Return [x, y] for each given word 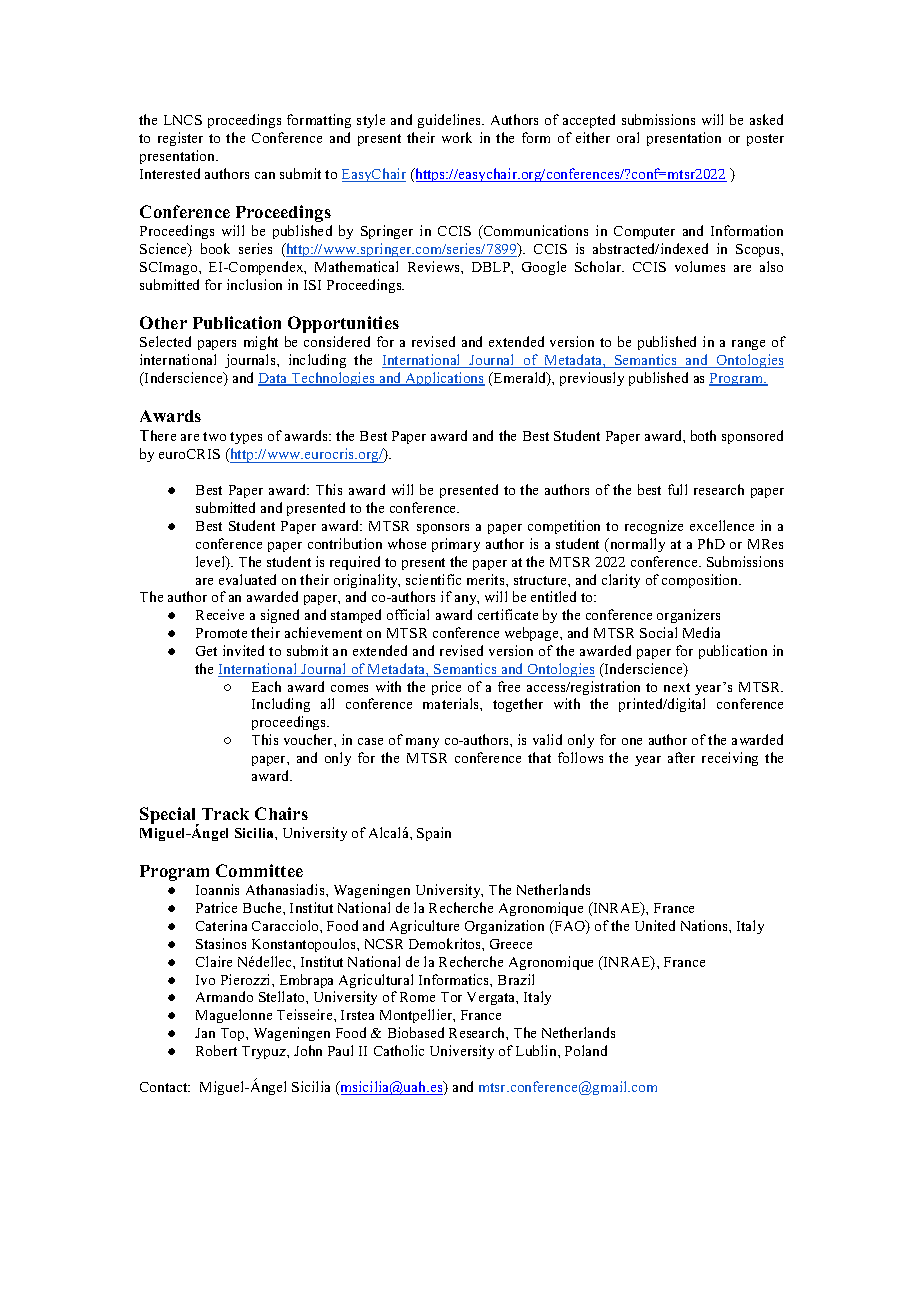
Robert [216, 1050]
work [457, 137]
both [703, 435]
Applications [444, 379]
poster [765, 140]
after [681, 757]
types [246, 438]
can [265, 175]
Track [225, 814]
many [422, 743]
